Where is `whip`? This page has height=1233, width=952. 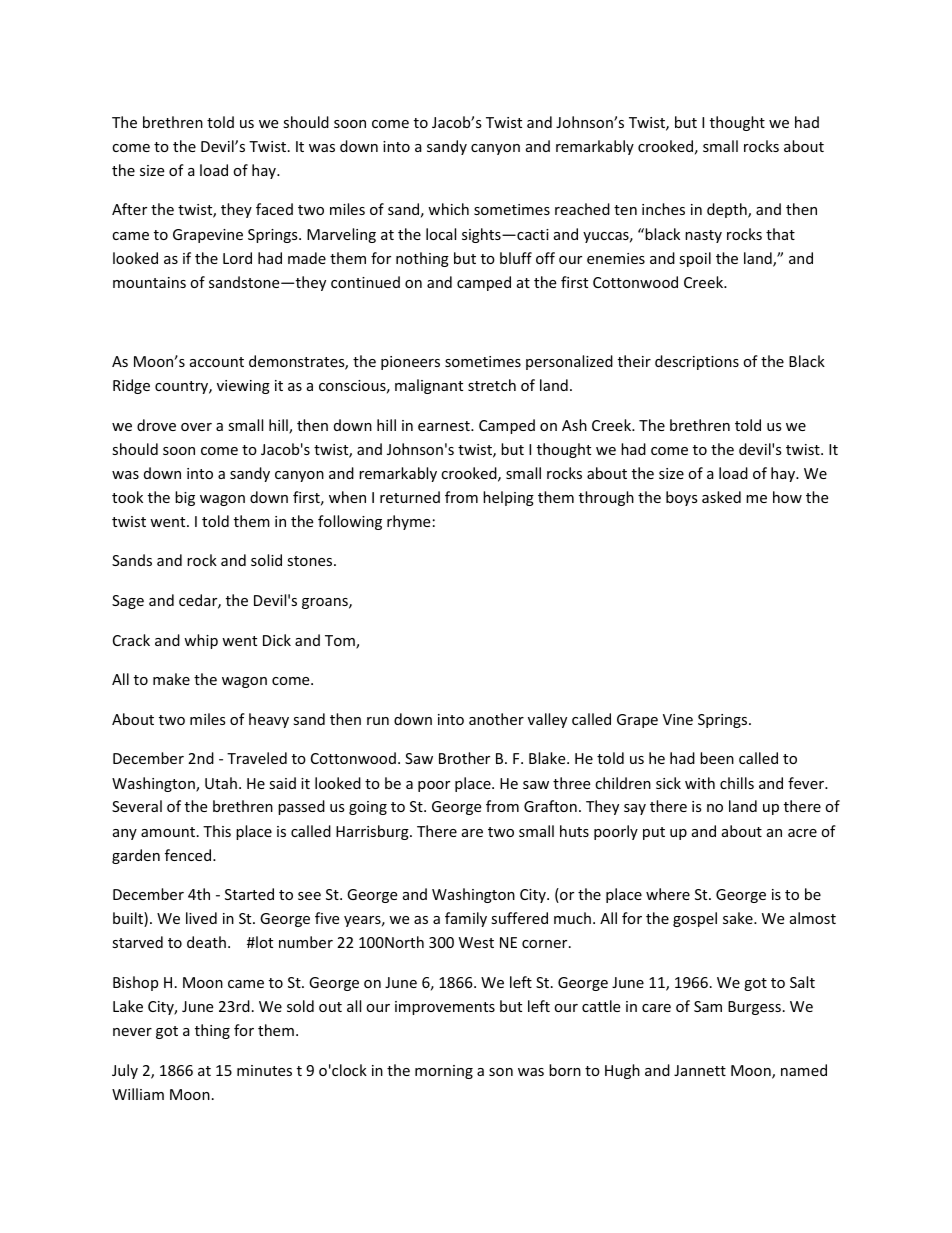
whip is located at coordinates (201, 641).
